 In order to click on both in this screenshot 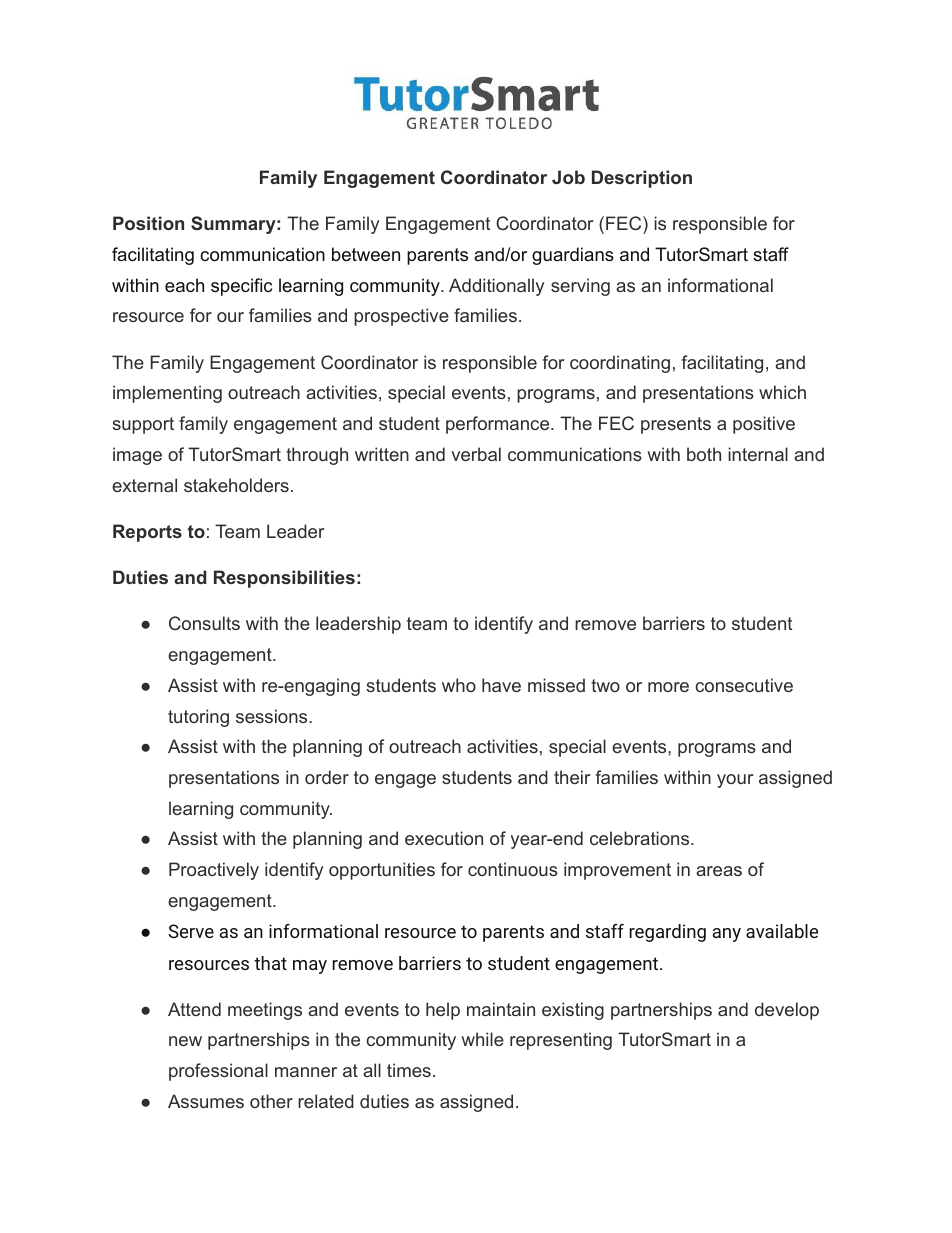, I will do `click(704, 454)`.
